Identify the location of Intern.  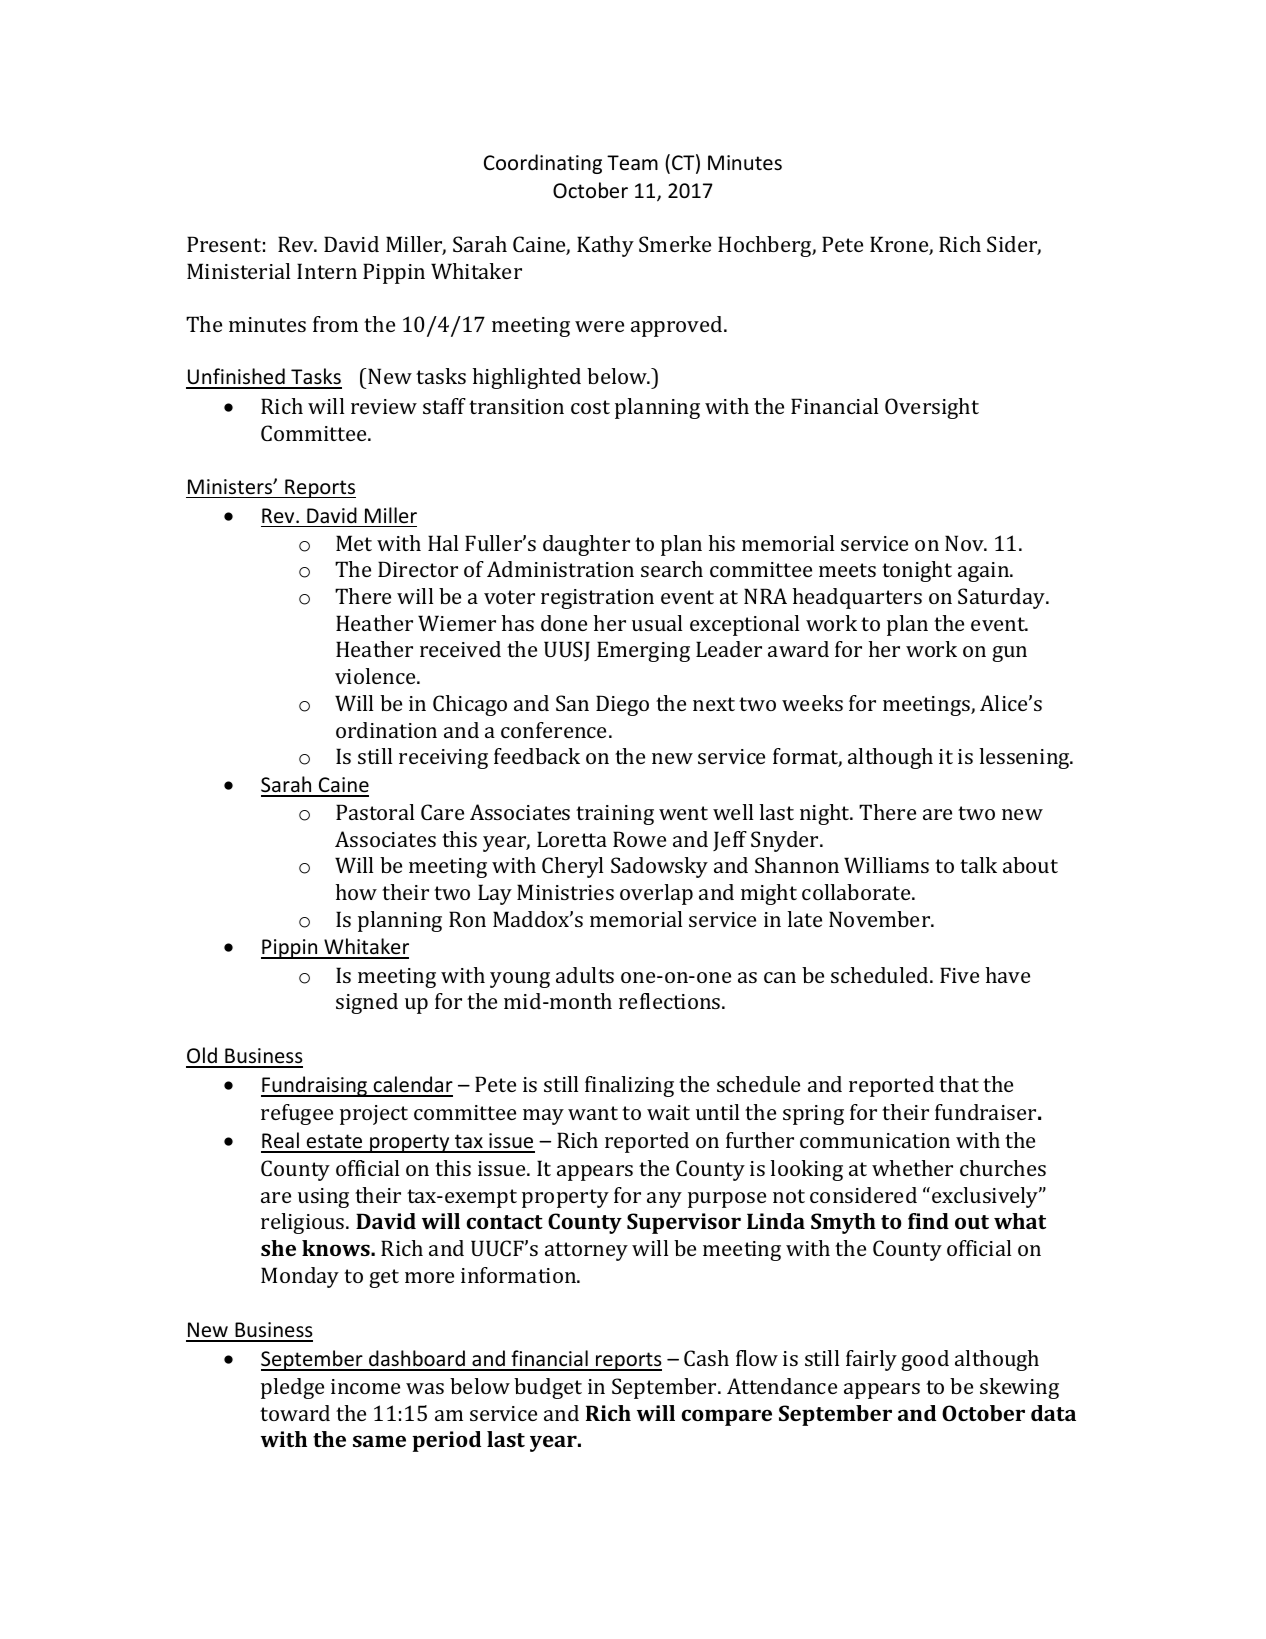
(327, 271).
